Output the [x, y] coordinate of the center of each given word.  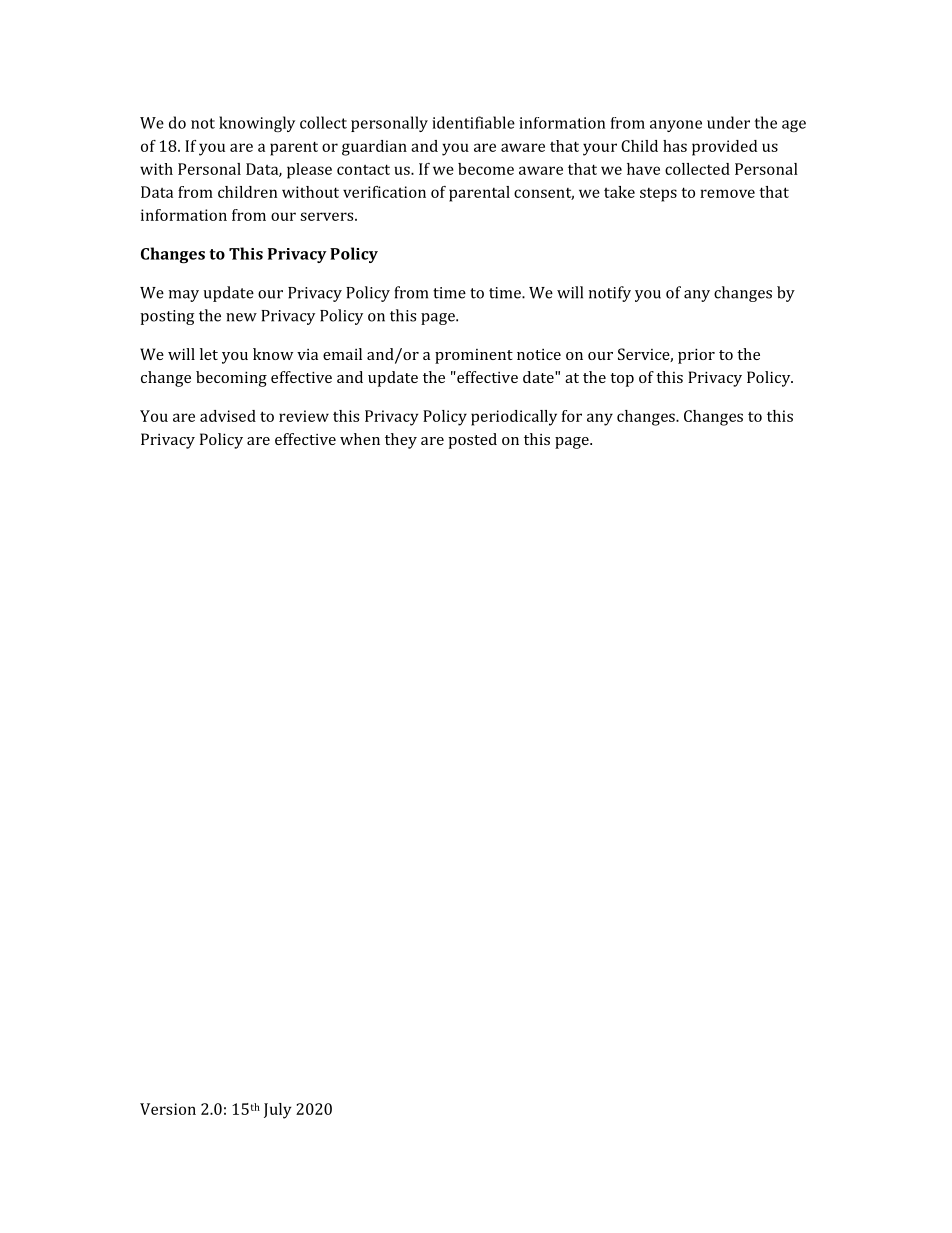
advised [228, 416]
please [309, 171]
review [304, 416]
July [278, 1111]
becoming [231, 379]
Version [168, 1109]
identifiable [473, 122]
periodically [514, 418]
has [675, 146]
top [622, 380]
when [360, 439]
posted [472, 441]
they [401, 441]
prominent [474, 356]
